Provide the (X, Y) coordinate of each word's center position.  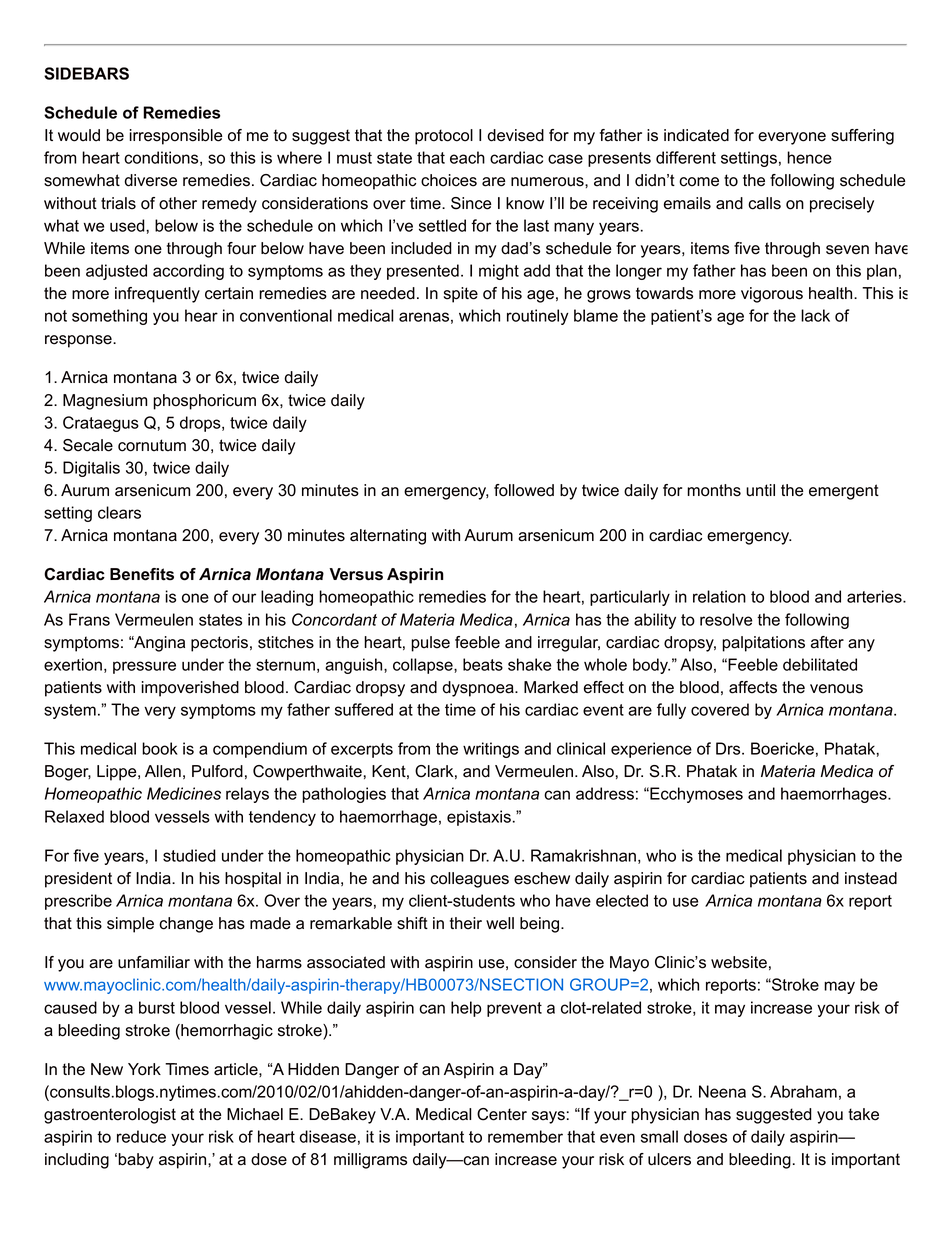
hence (809, 157)
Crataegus (101, 424)
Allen (163, 771)
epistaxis (479, 818)
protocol (444, 137)
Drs (729, 748)
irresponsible (176, 137)
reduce (141, 1136)
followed (524, 490)
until (760, 490)
